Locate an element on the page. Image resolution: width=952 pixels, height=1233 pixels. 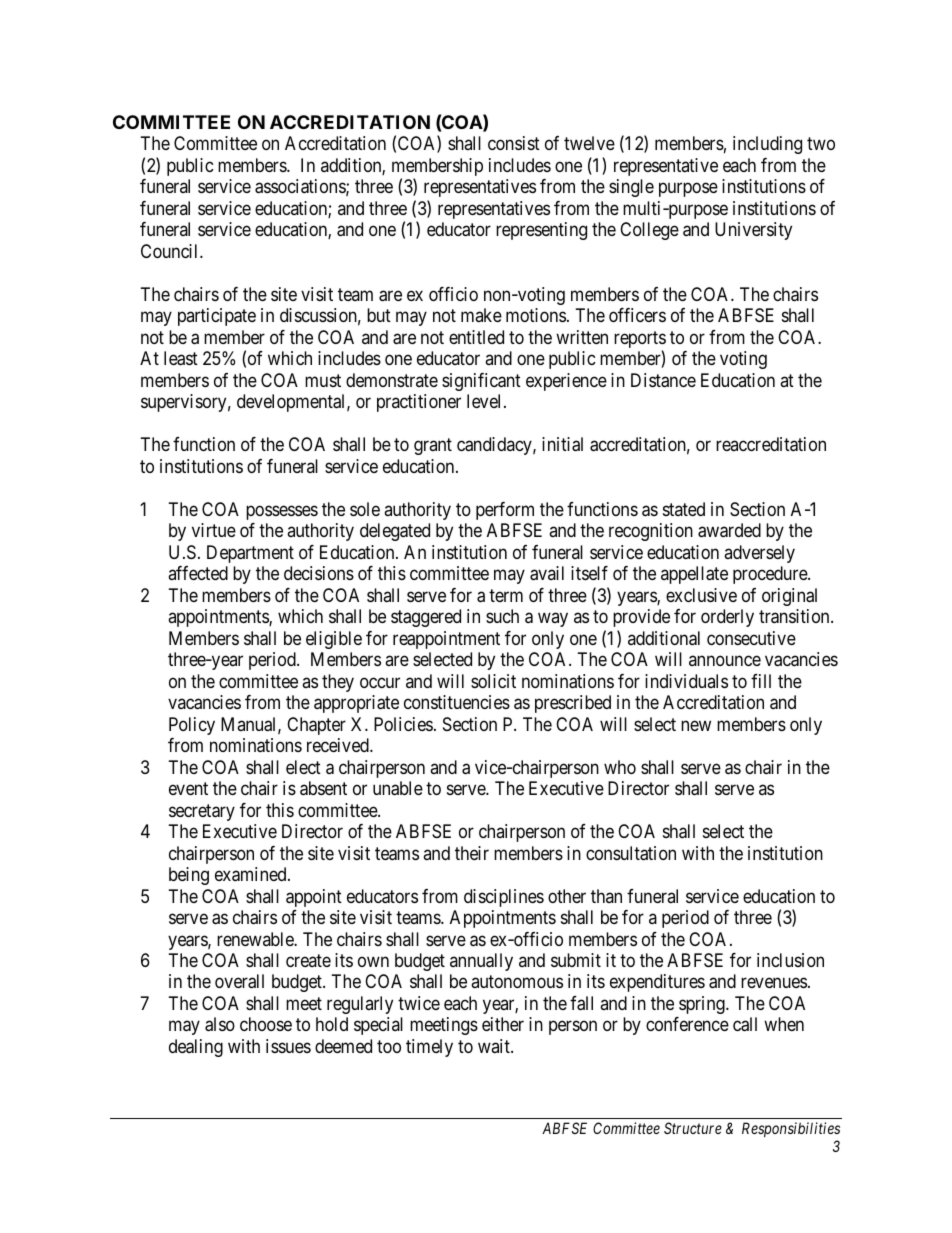
including is located at coordinates (767, 145).
